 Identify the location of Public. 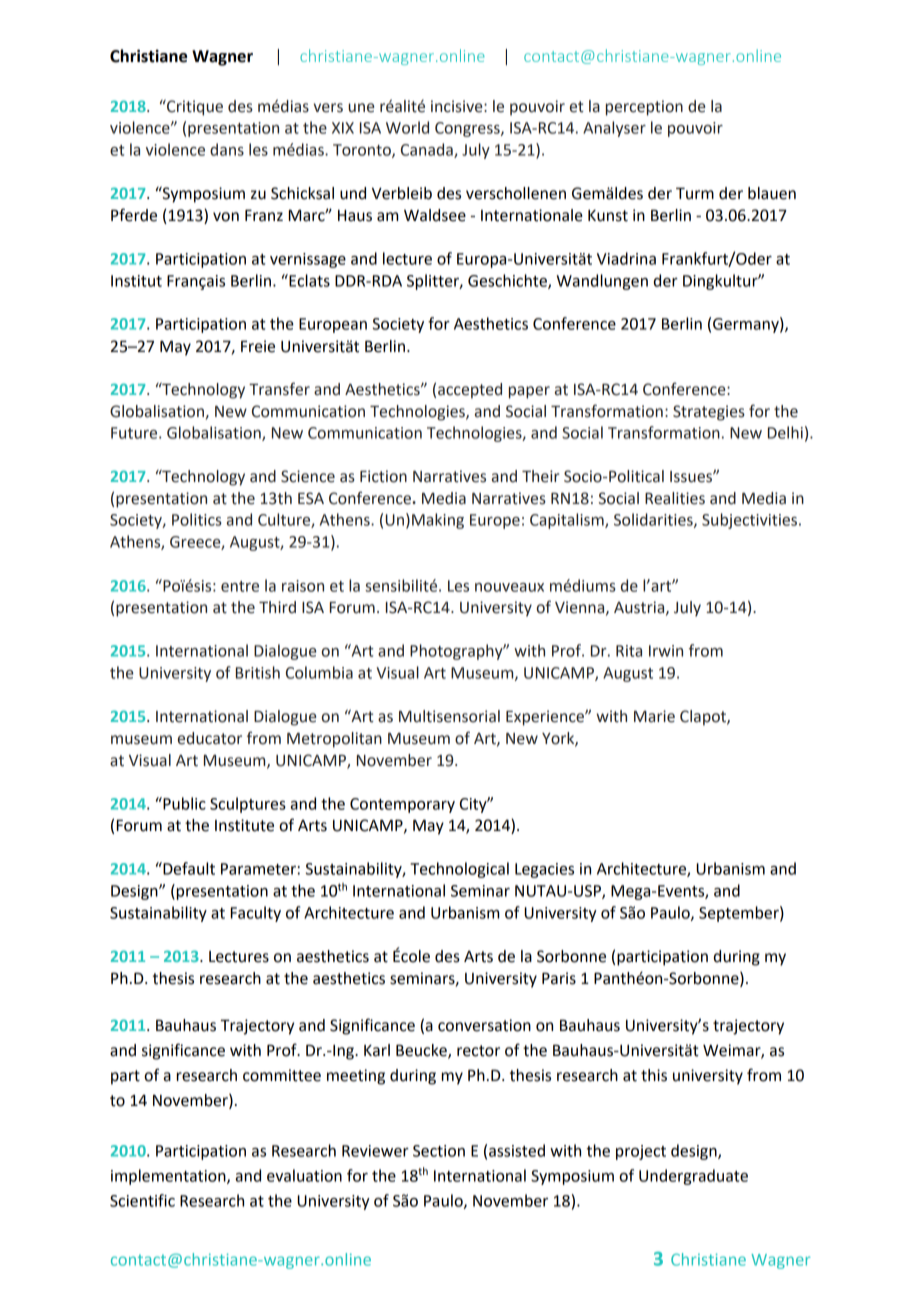
(183, 803).
